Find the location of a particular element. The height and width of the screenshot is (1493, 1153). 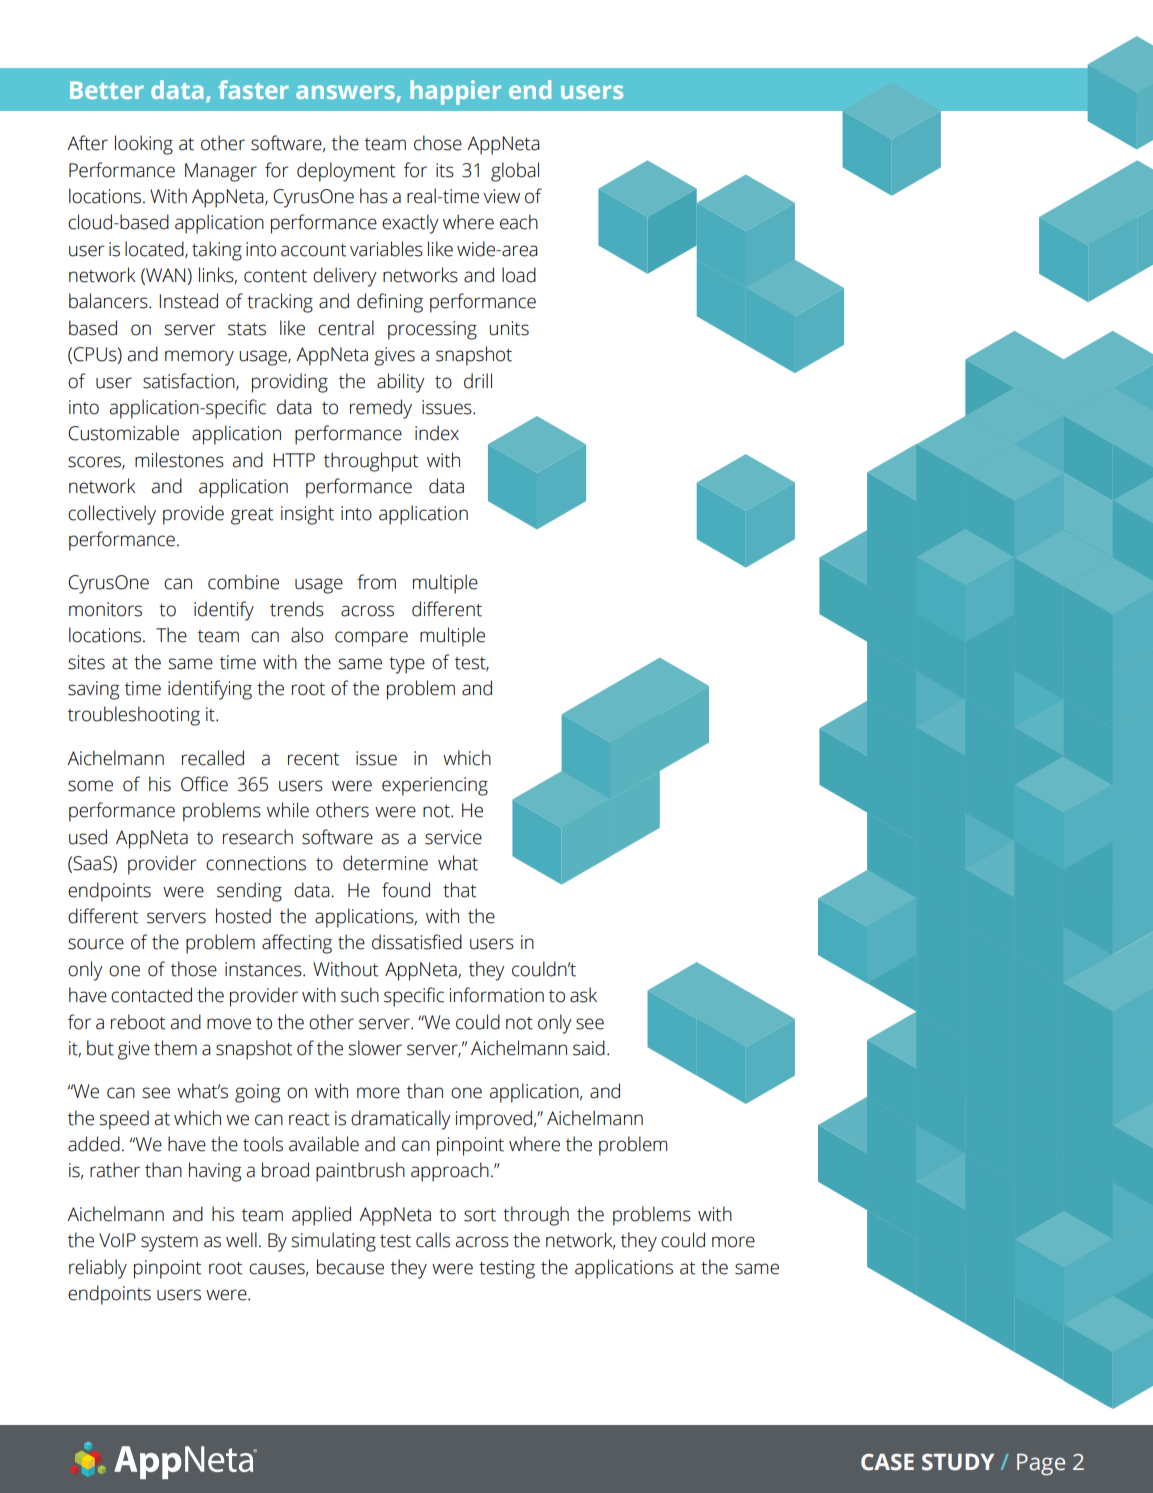

reliably is located at coordinates (98, 1269).
